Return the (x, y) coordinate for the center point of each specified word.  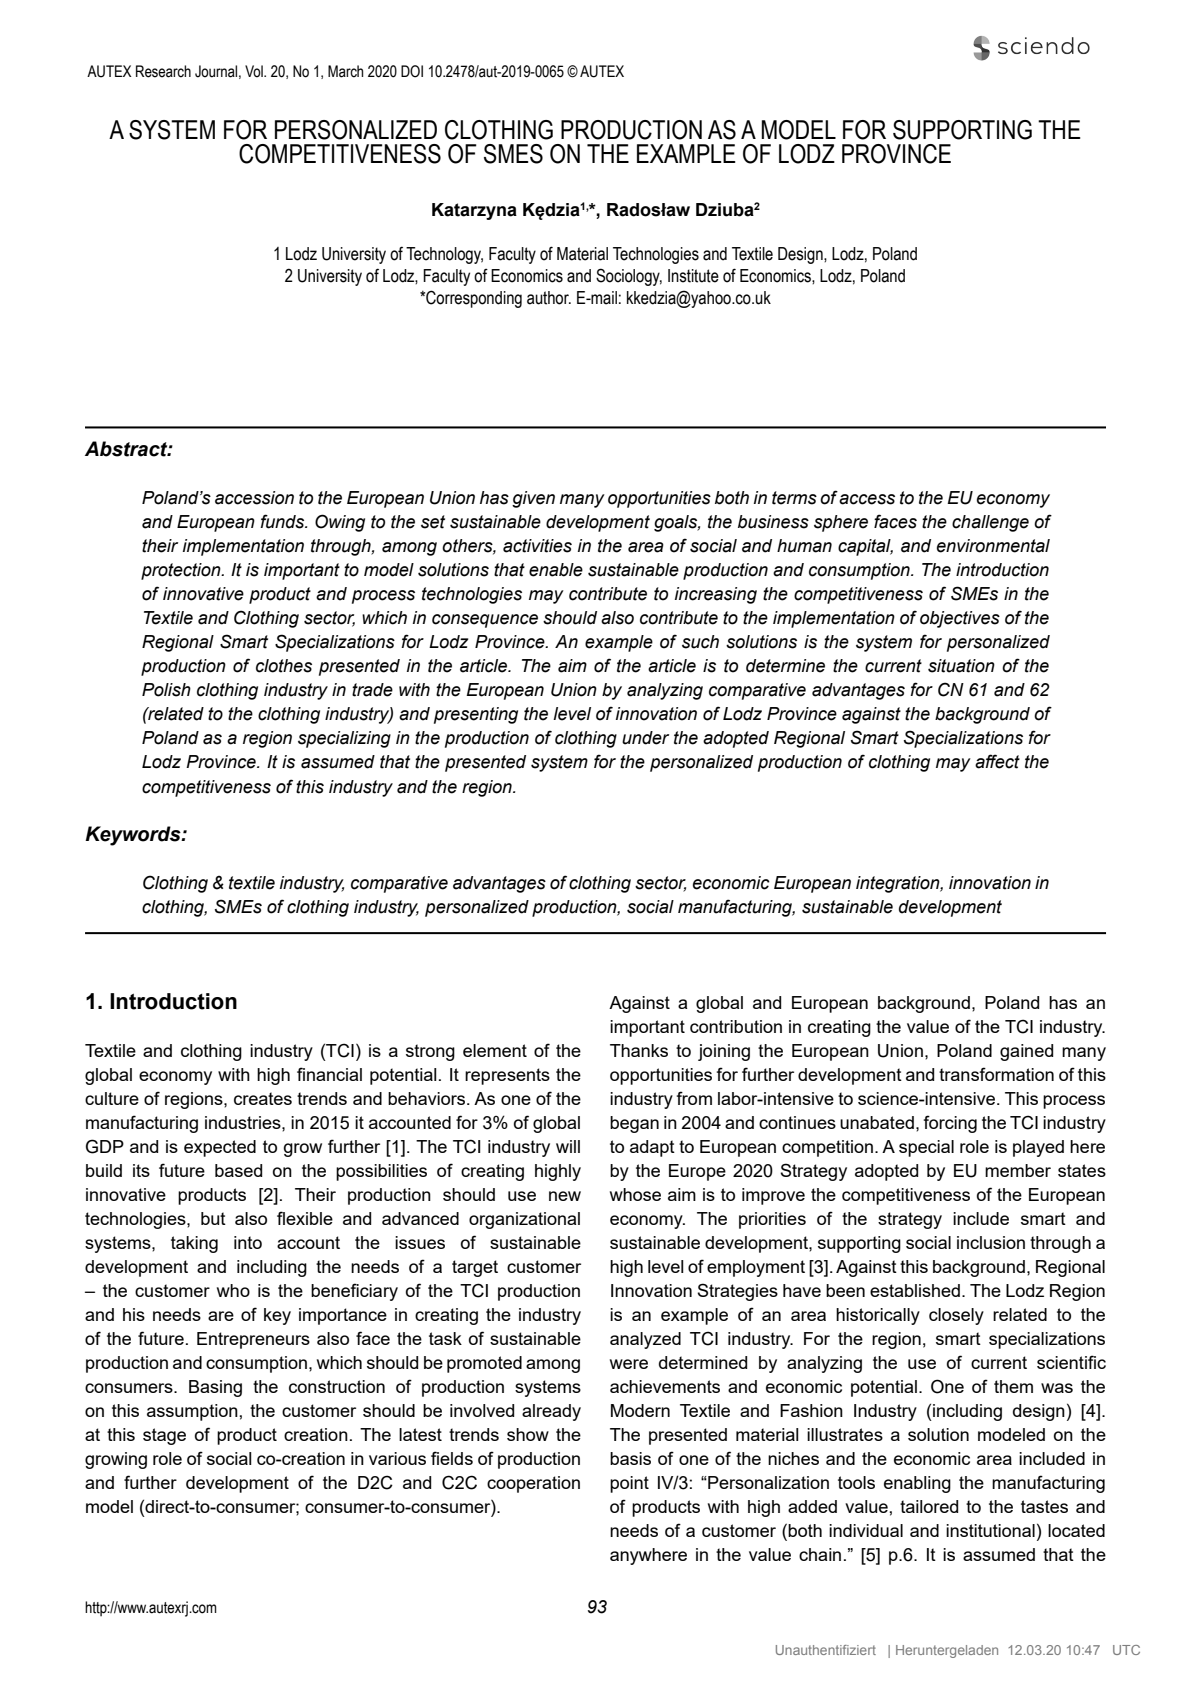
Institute (693, 276)
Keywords (134, 836)
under (645, 738)
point (629, 1484)
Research (163, 71)
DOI (412, 71)
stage (164, 1436)
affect (997, 761)
